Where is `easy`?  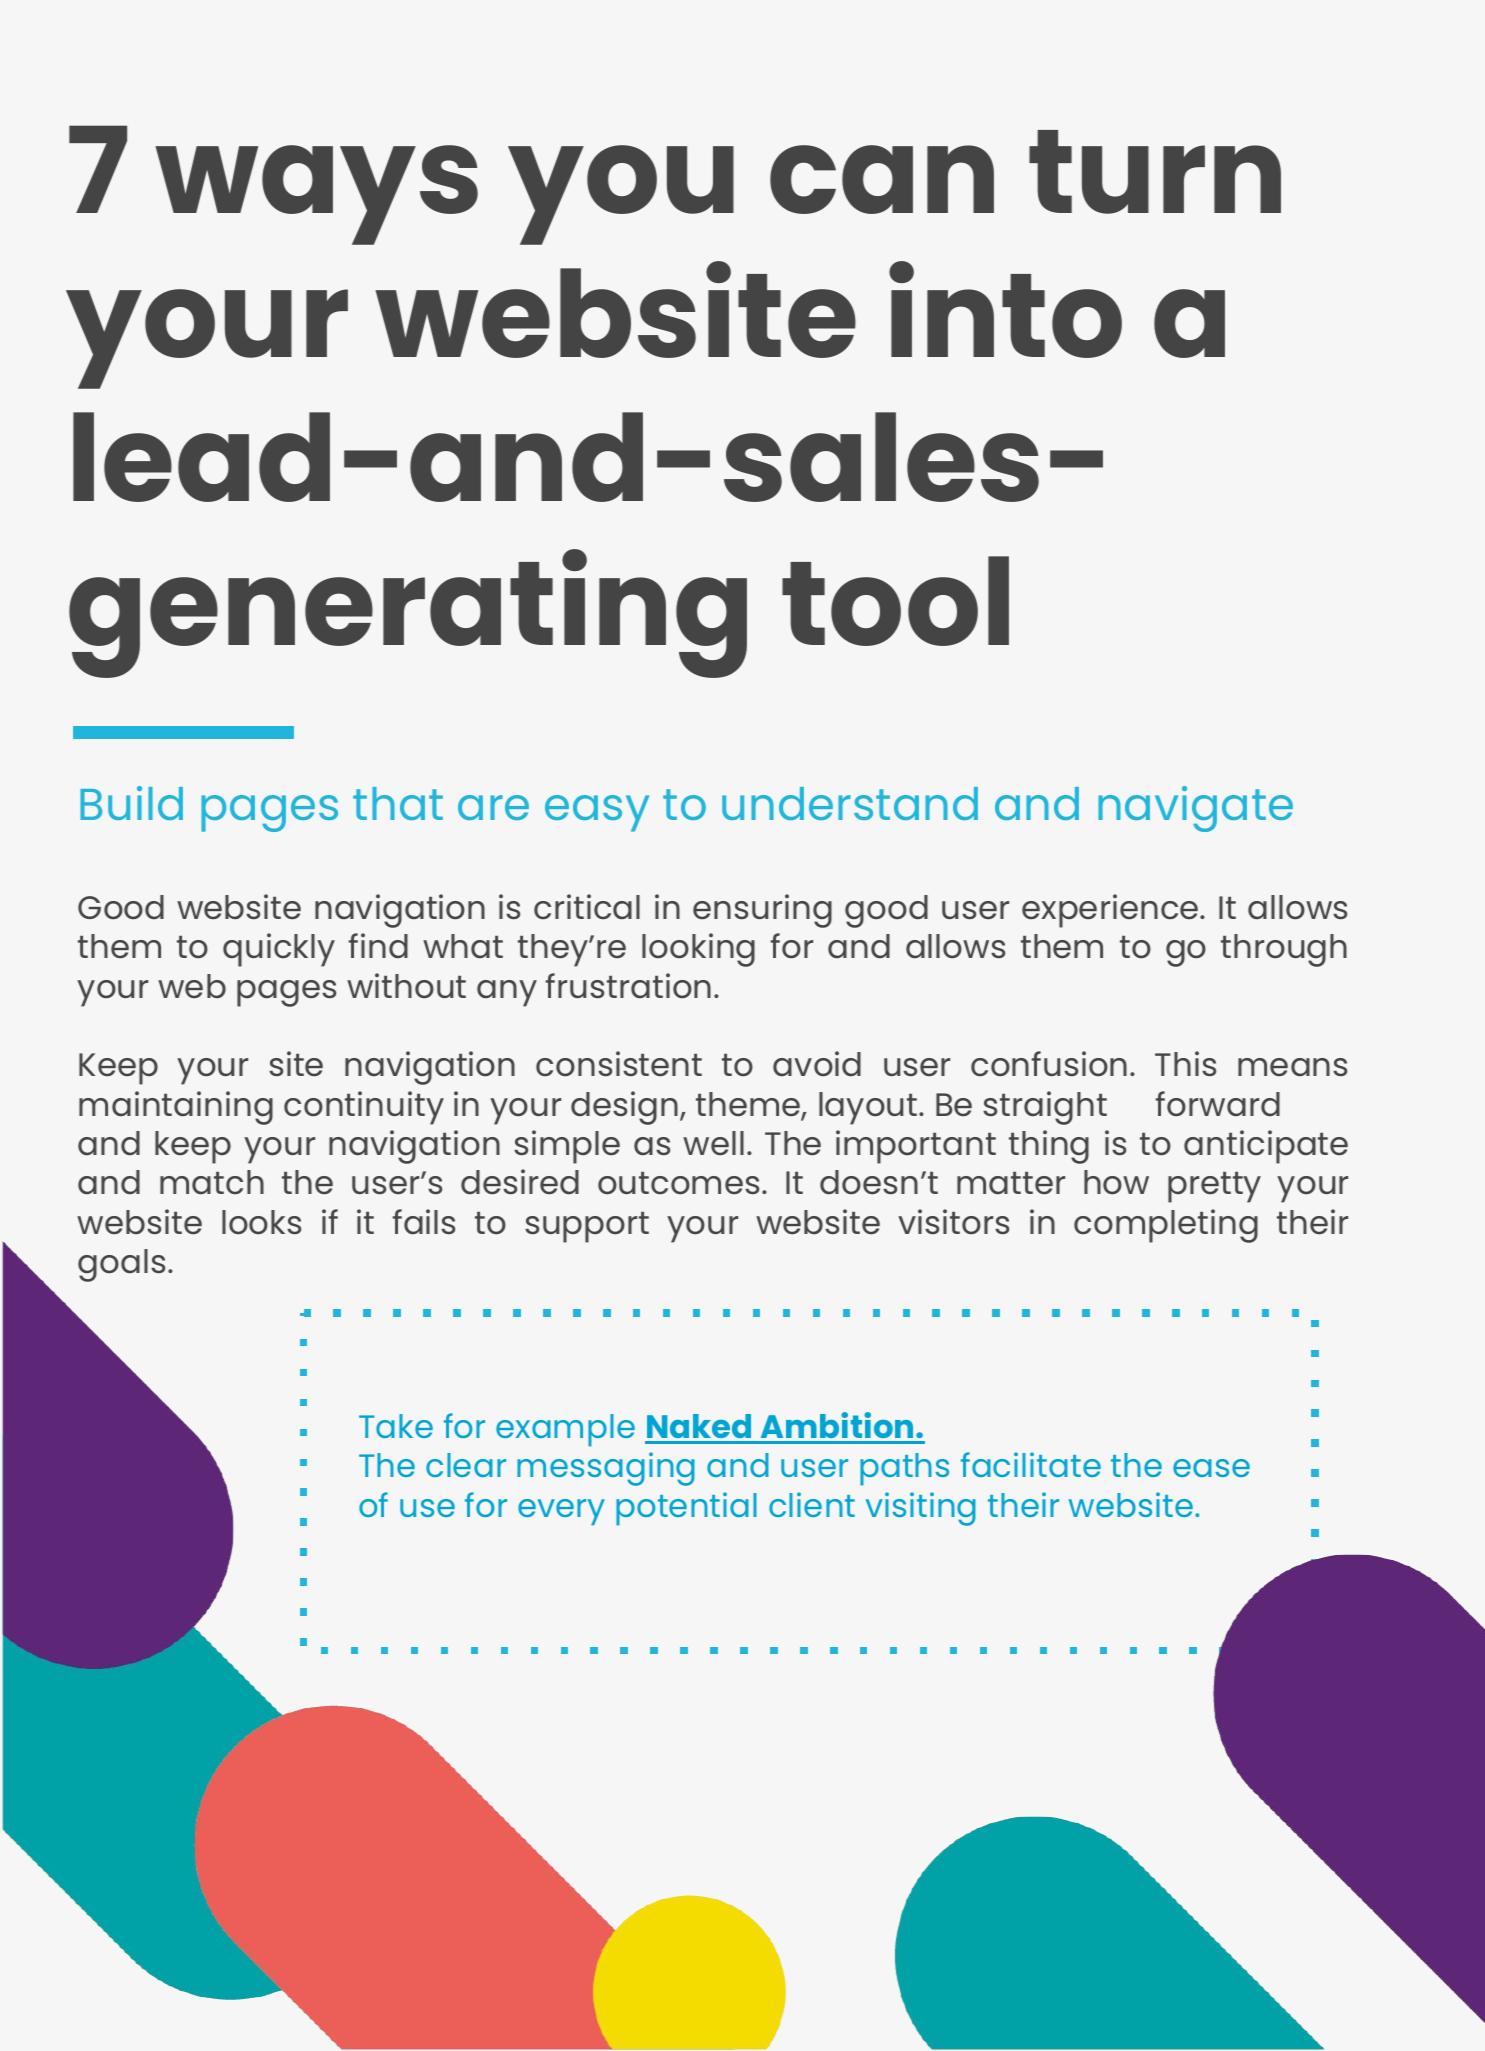 easy is located at coordinates (597, 813).
